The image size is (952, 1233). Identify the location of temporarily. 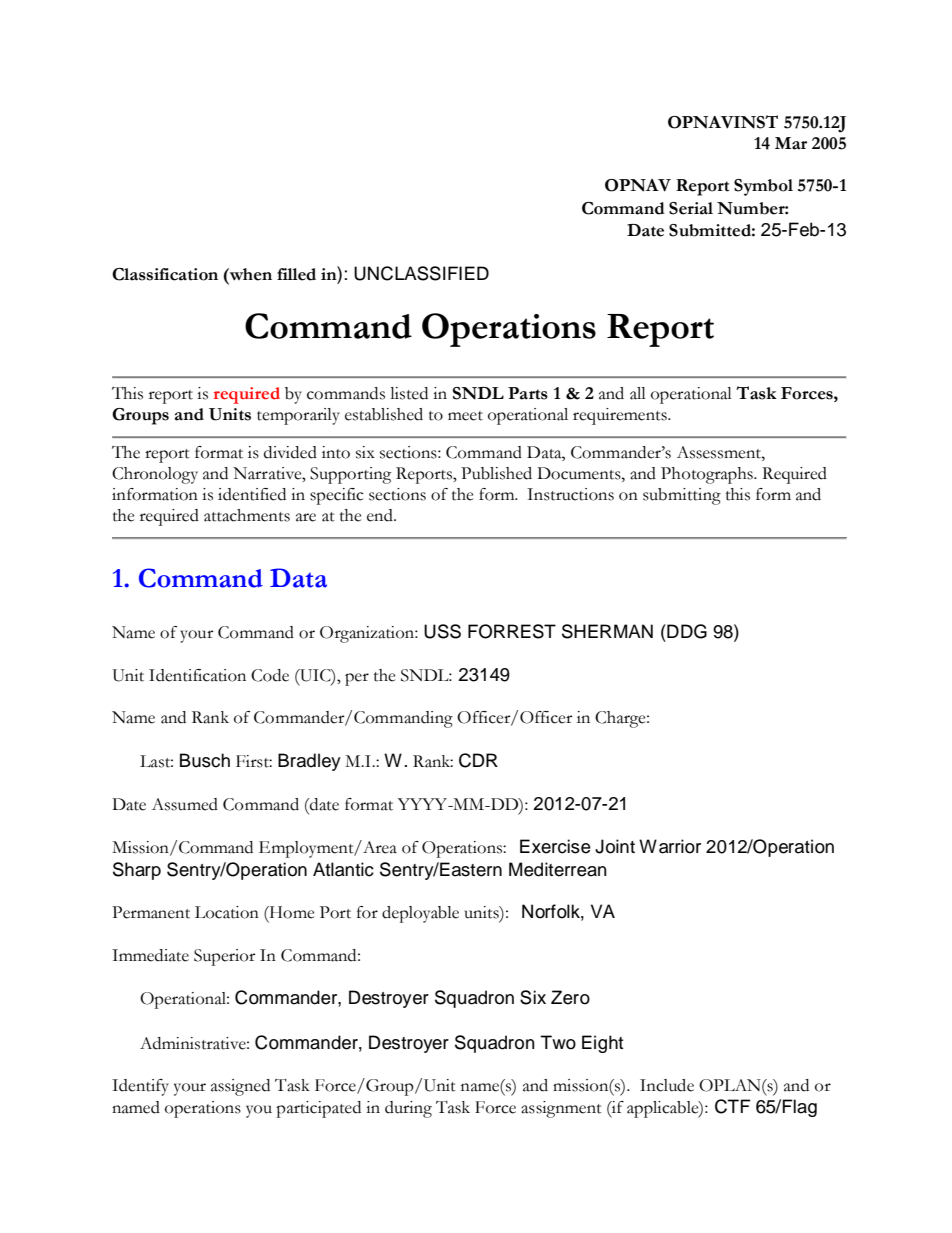
(298, 416).
